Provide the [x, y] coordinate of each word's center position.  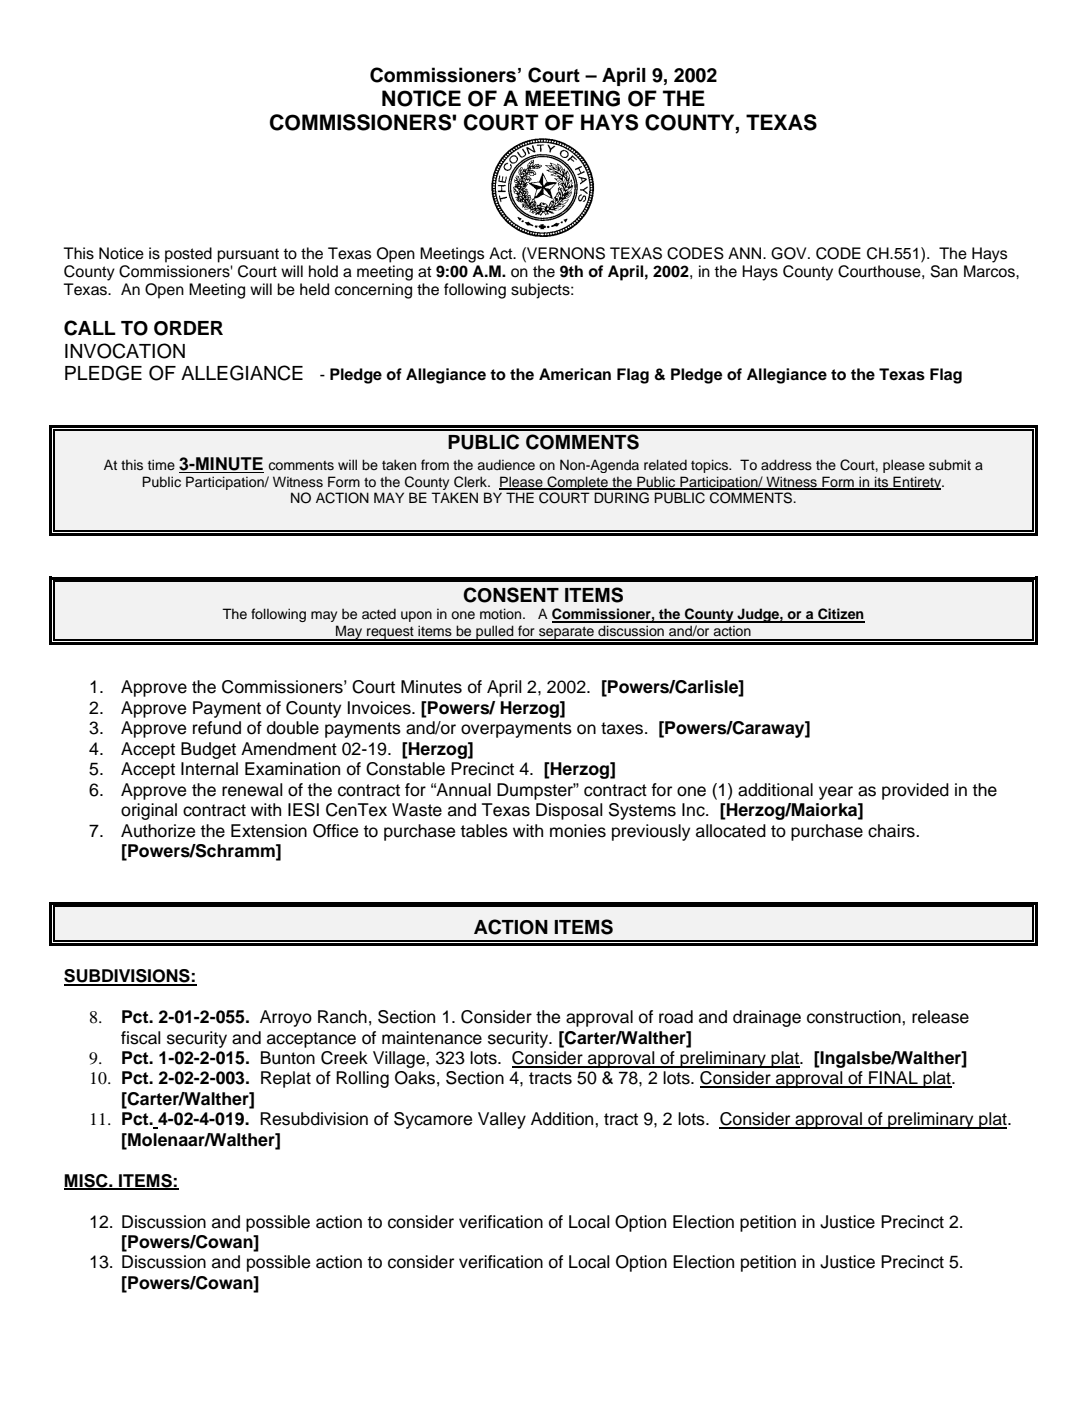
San [944, 271]
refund [217, 728]
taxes [623, 728]
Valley [502, 1120]
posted [188, 255]
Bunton [288, 1058]
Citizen [840, 615]
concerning [373, 291]
